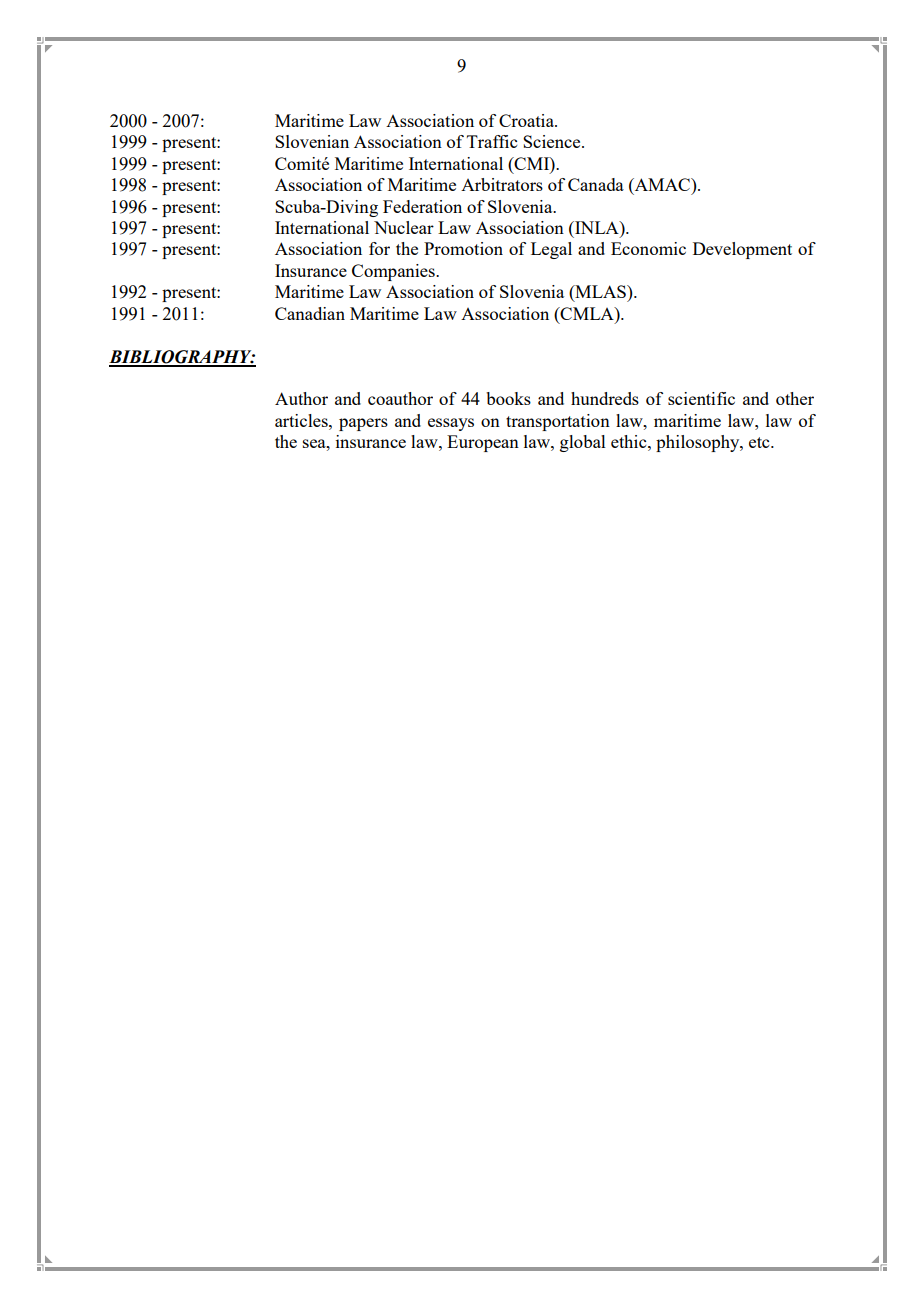 This page has width=924, height=1308. Describe the element at coordinates (551, 250) in the page. I see `Legal` at that location.
